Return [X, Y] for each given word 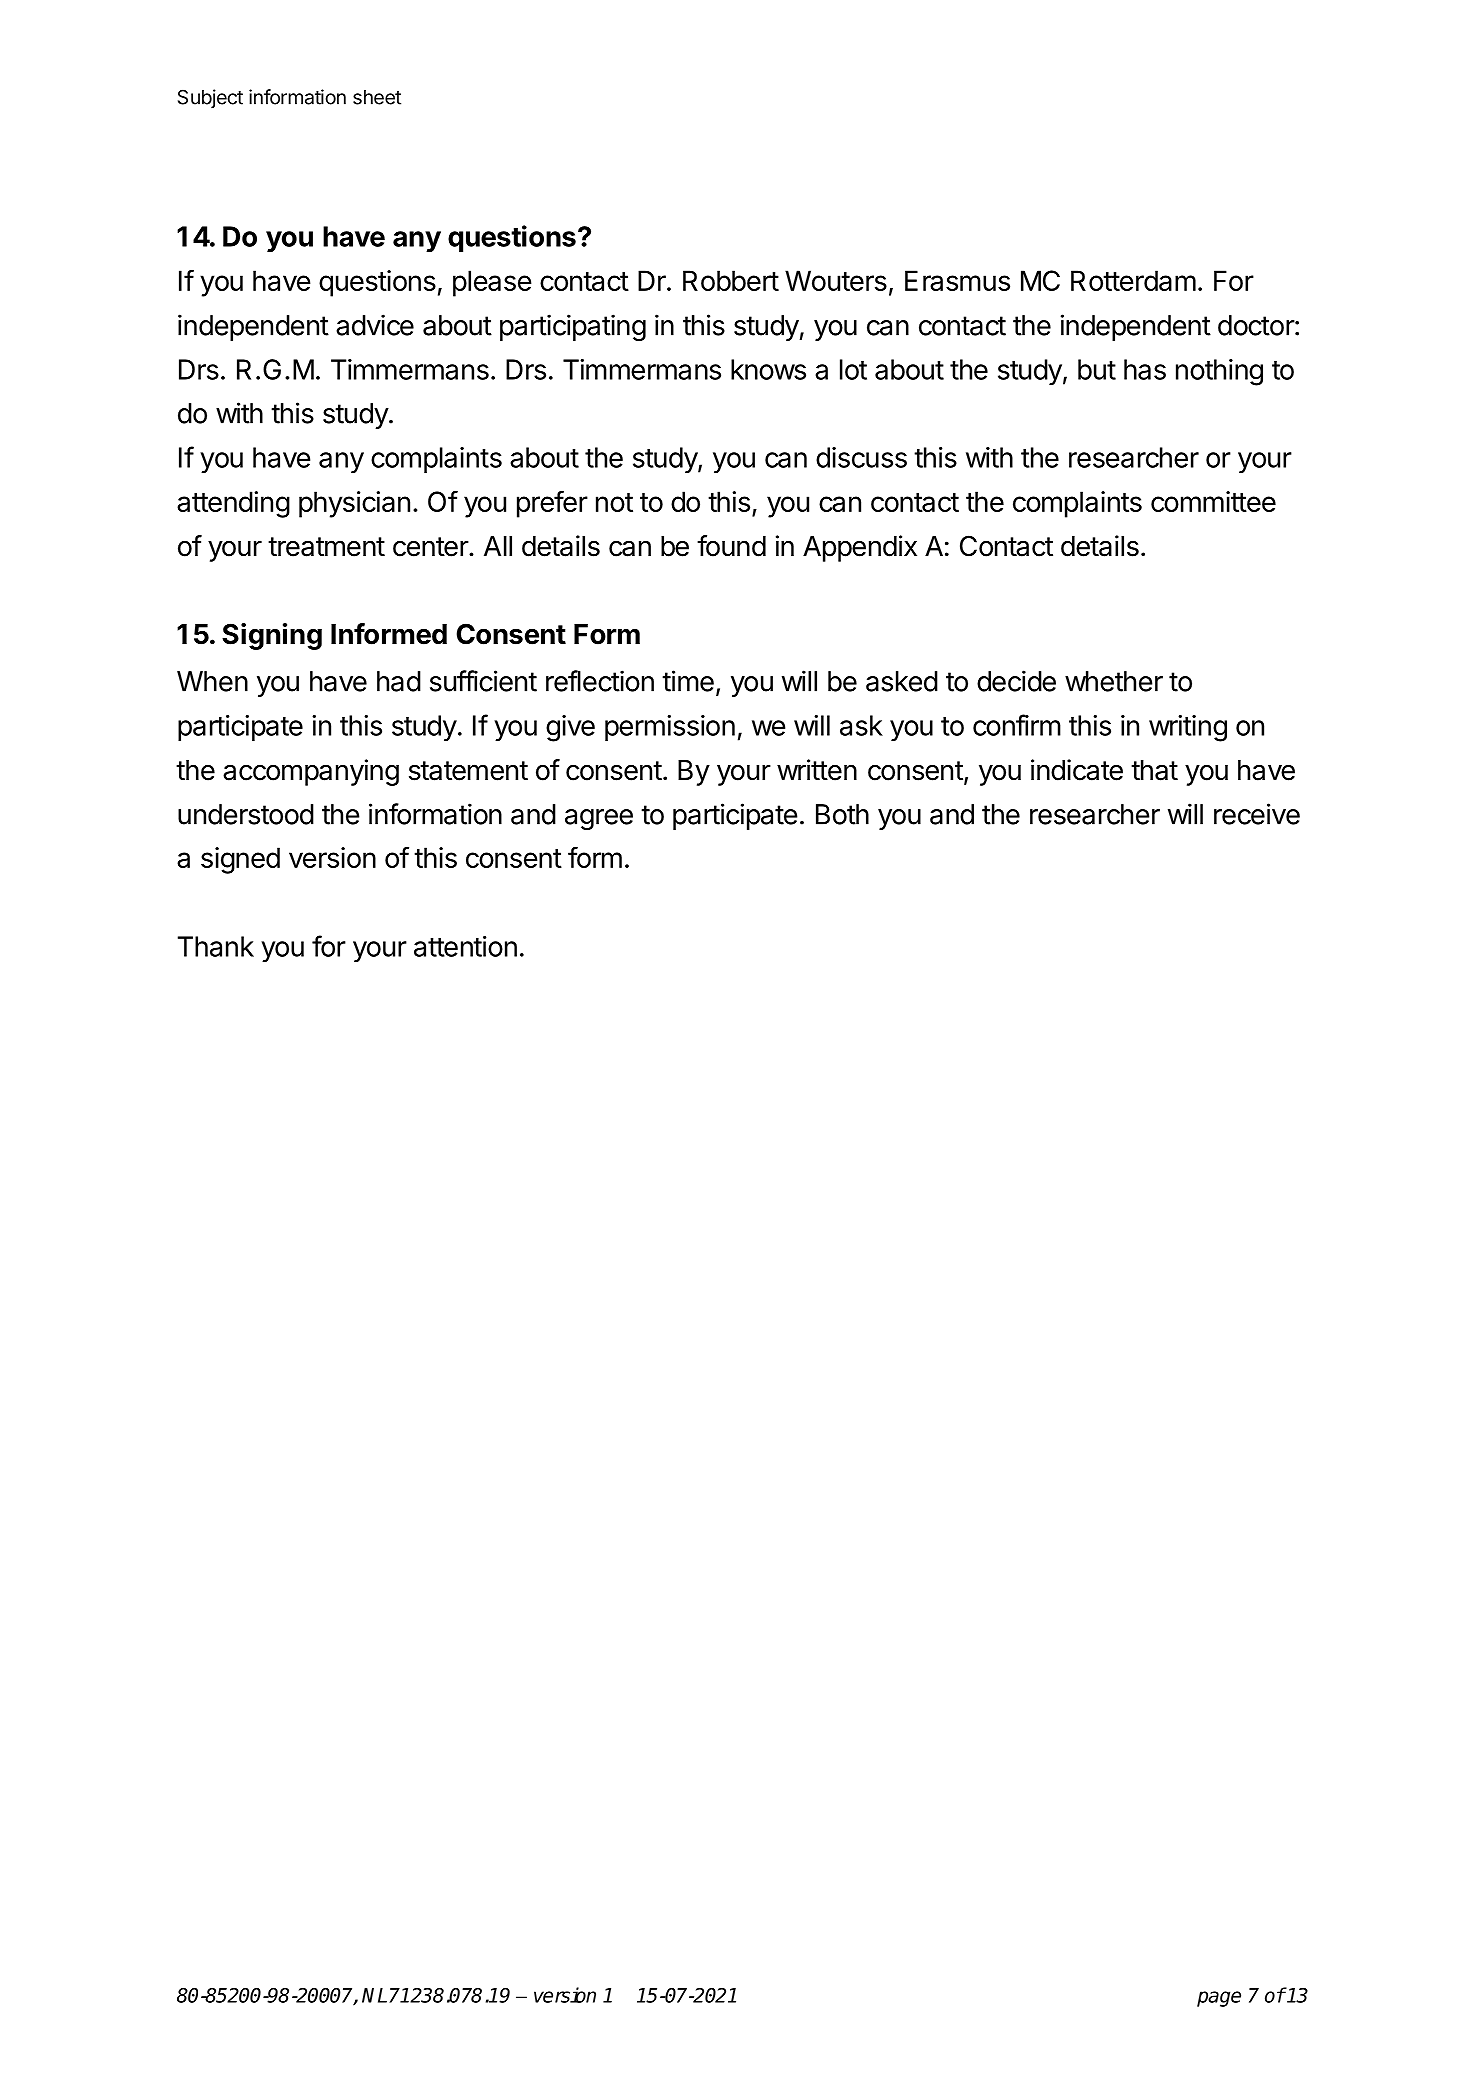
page [1219, 1999]
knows [768, 369]
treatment [326, 547]
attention [465, 946]
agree [599, 819]
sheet [377, 97]
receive [1257, 814]
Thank [216, 946]
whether [1114, 681]
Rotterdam [1133, 280]
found [731, 546]
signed [240, 860]
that [1154, 770]
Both [842, 814]
